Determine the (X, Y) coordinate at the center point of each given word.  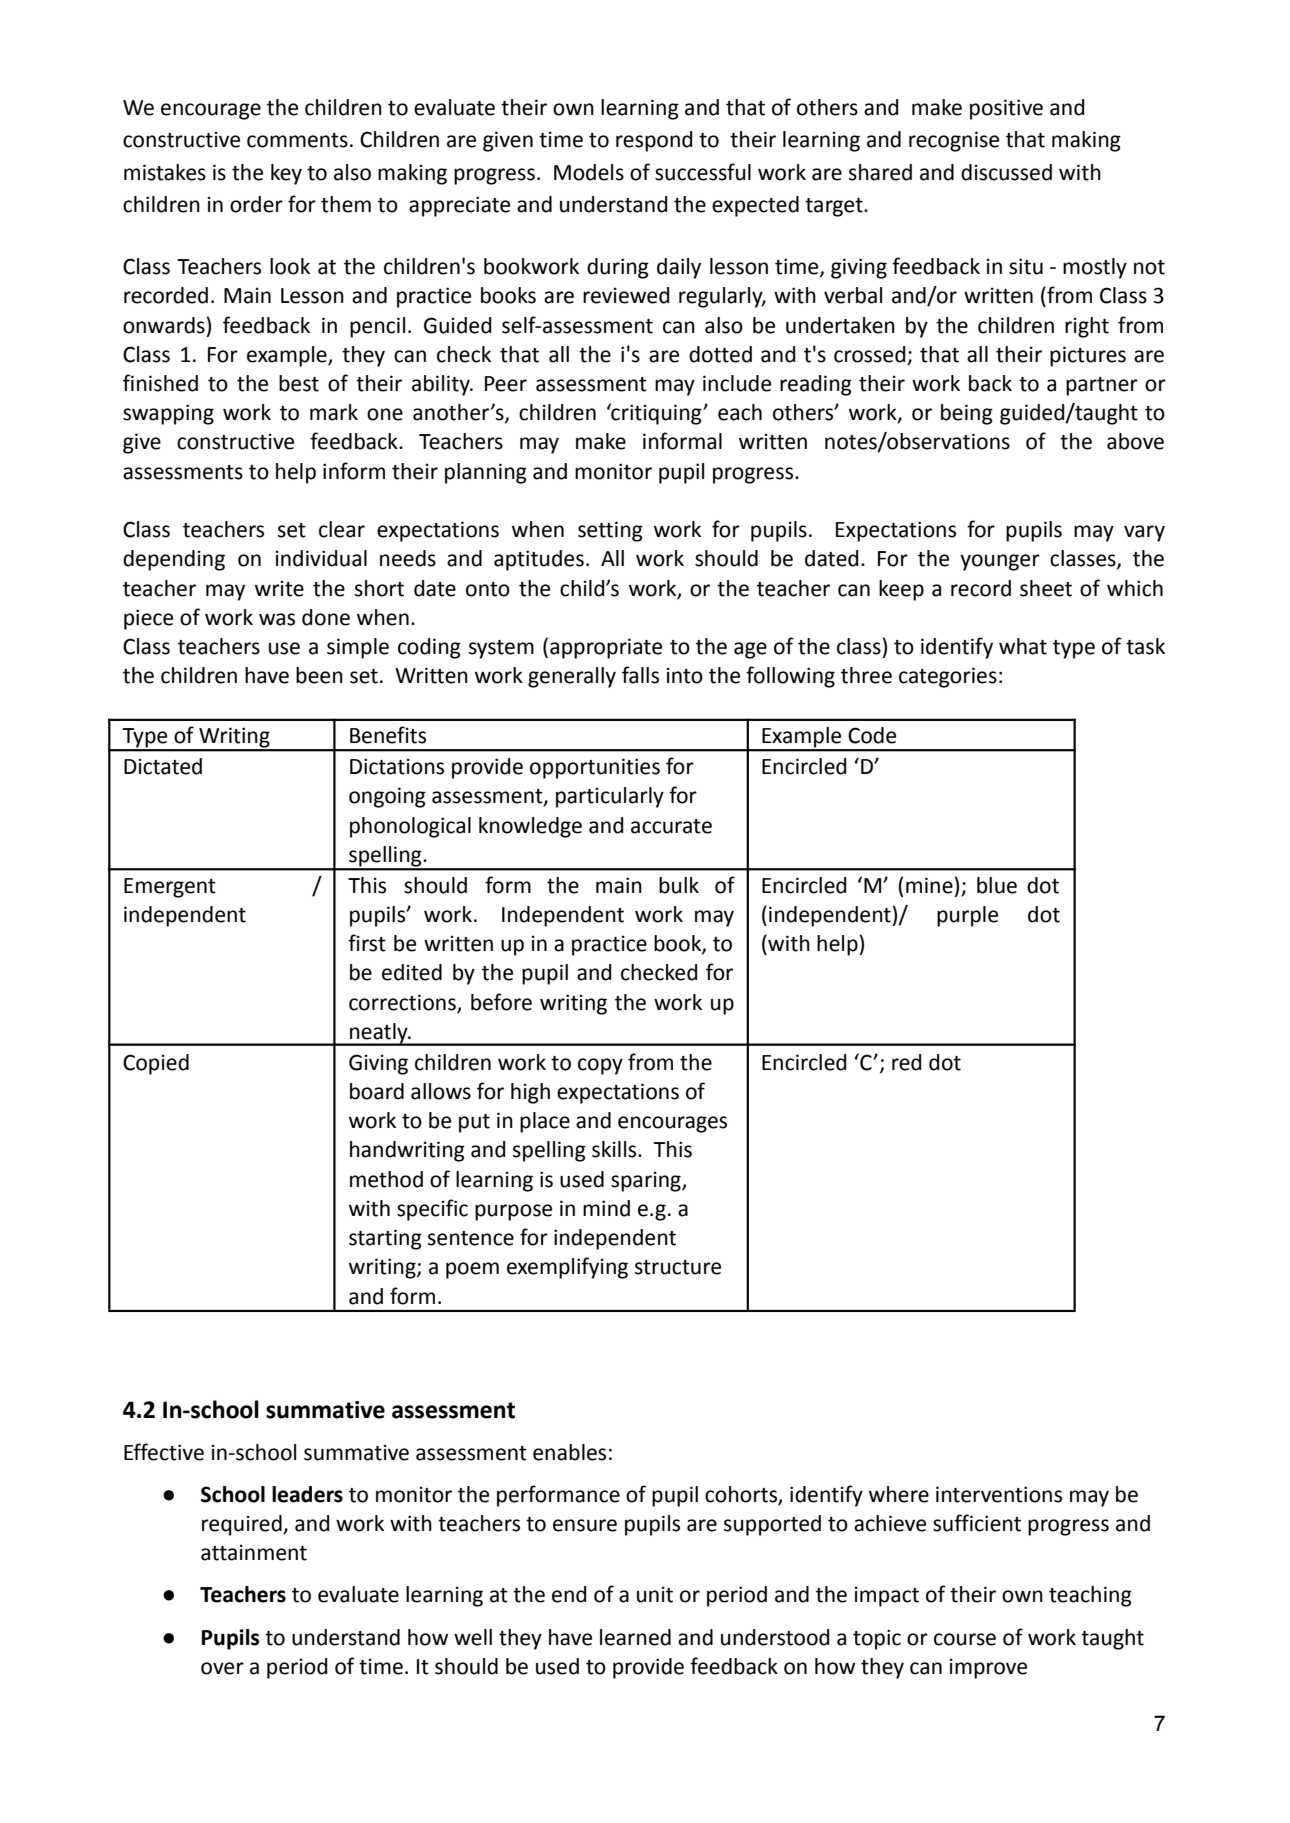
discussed (1006, 172)
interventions (999, 1494)
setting (610, 531)
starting (385, 1239)
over (222, 1668)
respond (654, 141)
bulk (679, 885)
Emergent (170, 888)
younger (1000, 562)
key (286, 174)
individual (321, 558)
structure (678, 1267)
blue (997, 885)
